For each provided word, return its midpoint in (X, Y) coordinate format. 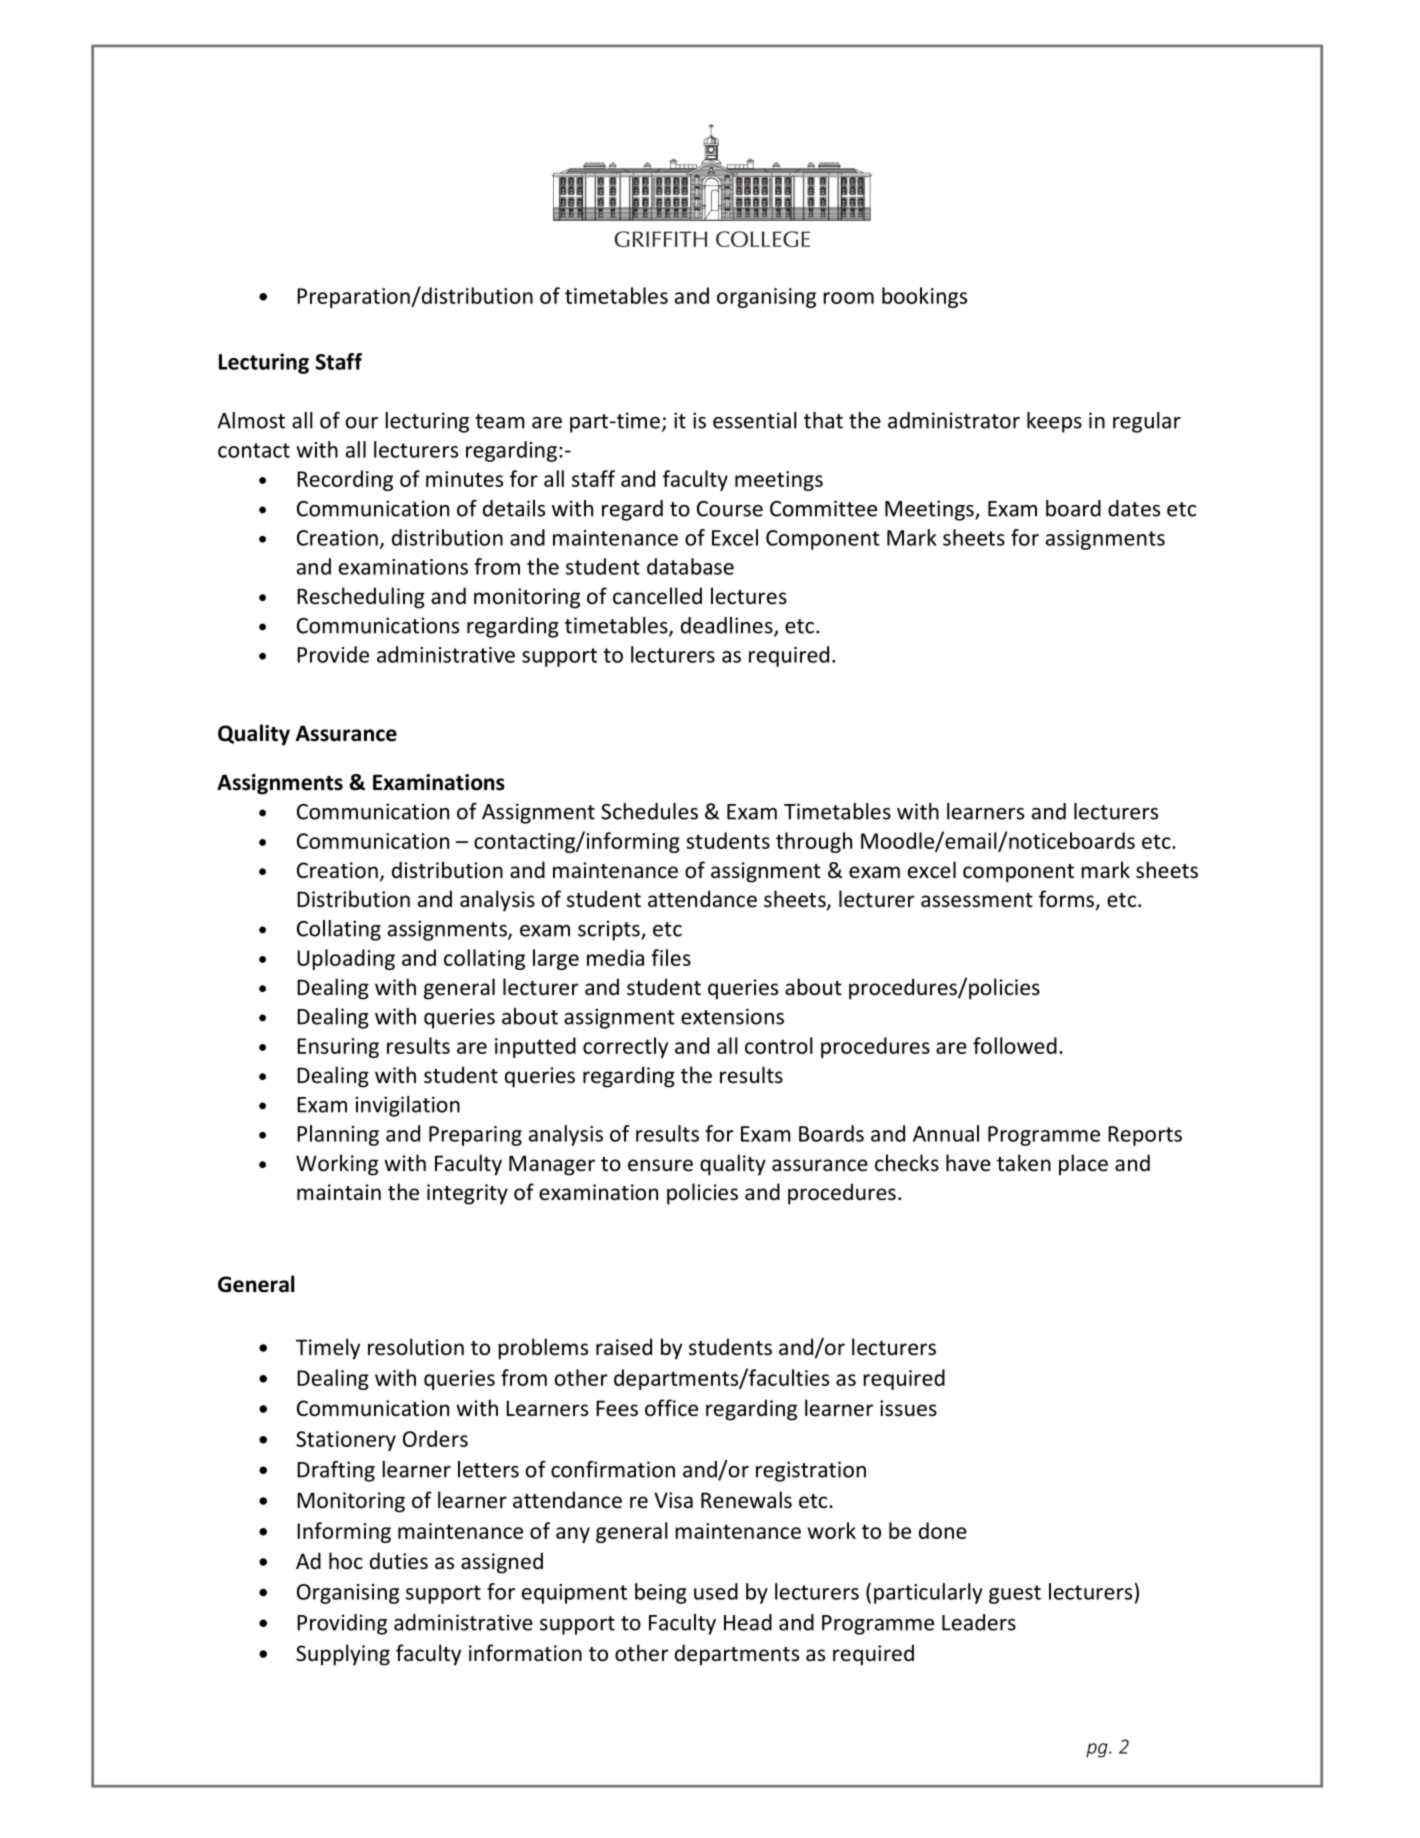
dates (1134, 508)
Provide (333, 654)
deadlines (728, 626)
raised (624, 1347)
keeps (1054, 422)
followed (1015, 1045)
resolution (416, 1347)
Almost (251, 420)
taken (1024, 1163)
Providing (342, 1624)
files (671, 957)
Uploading (346, 959)
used (716, 1591)
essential (755, 420)
